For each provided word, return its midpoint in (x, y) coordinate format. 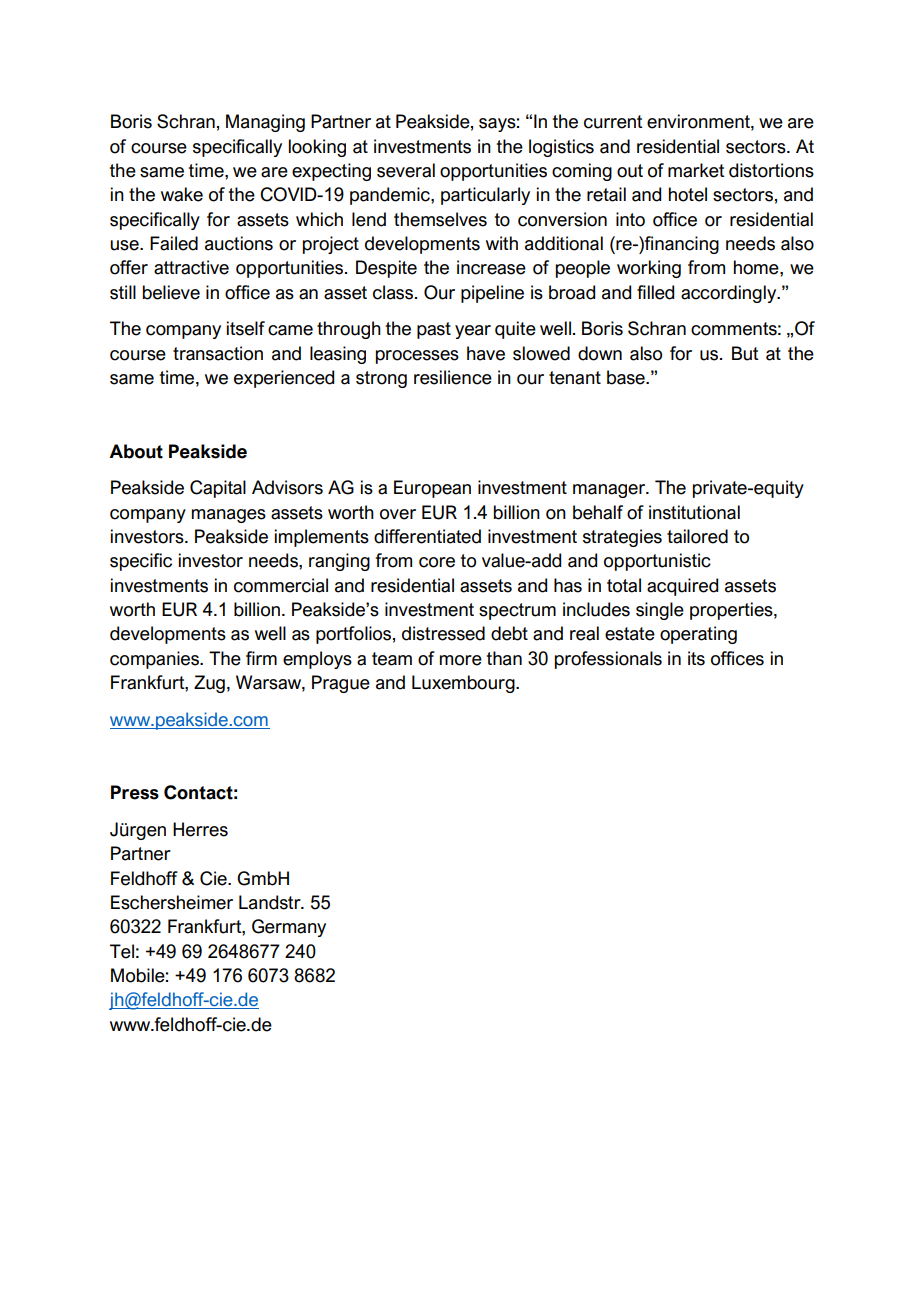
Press (135, 792)
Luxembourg (464, 684)
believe (171, 292)
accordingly (730, 294)
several (406, 170)
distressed (443, 633)
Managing (265, 123)
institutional (694, 512)
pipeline (492, 294)
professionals (608, 660)
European (432, 489)
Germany (289, 928)
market (696, 170)
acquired (682, 587)
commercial (281, 585)
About (136, 451)
